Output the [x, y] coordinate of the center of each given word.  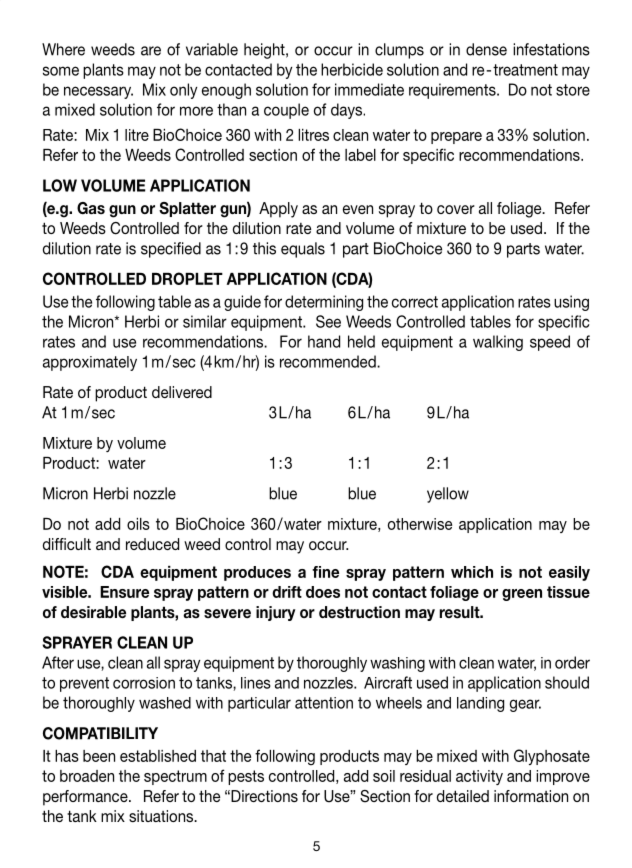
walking [498, 343]
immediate [369, 89]
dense [486, 49]
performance [86, 798]
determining [324, 303]
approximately [90, 363]
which [472, 572]
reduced [152, 544]
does [323, 592]
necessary [98, 92]
